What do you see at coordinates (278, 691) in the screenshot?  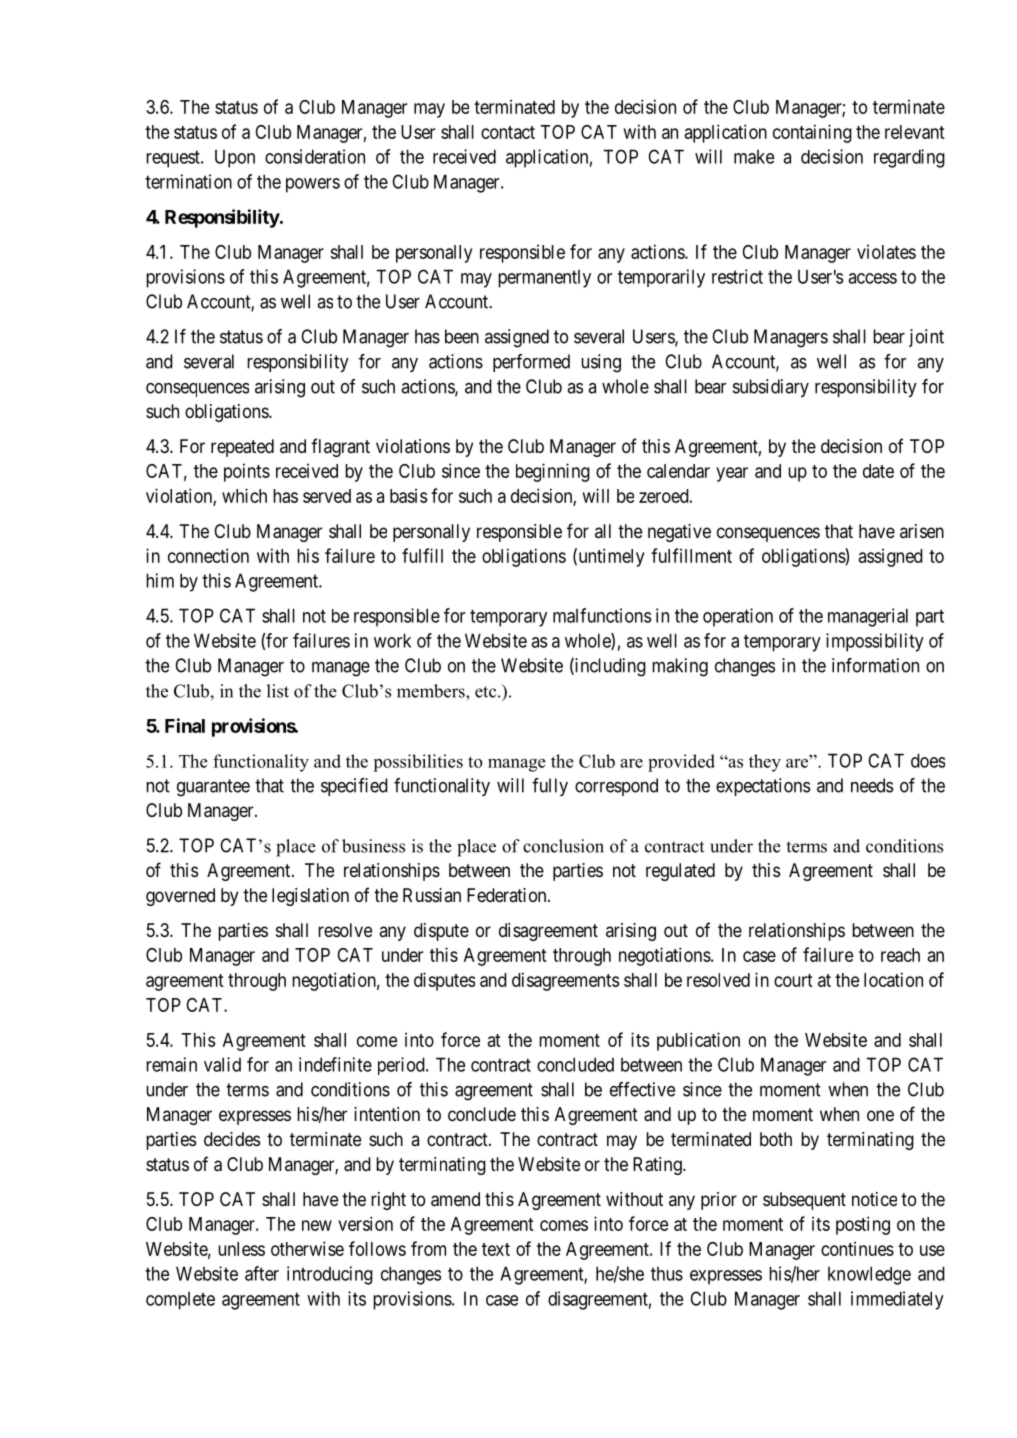 I see `list` at bounding box center [278, 691].
